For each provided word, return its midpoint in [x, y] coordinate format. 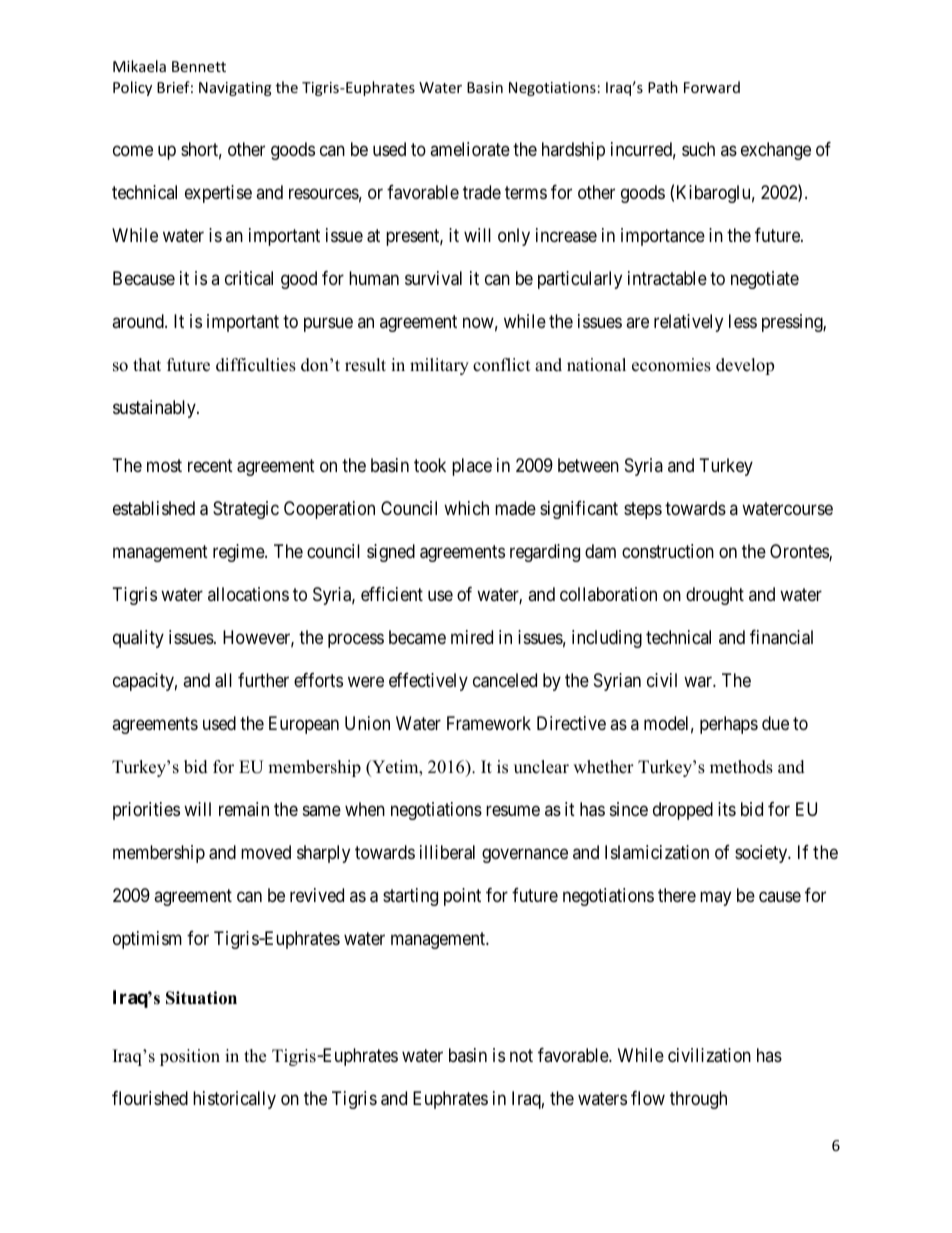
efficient [392, 594]
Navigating [235, 89]
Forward [712, 87]
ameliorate [470, 149]
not [521, 1055]
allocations [248, 594]
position [190, 1057]
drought [715, 596]
